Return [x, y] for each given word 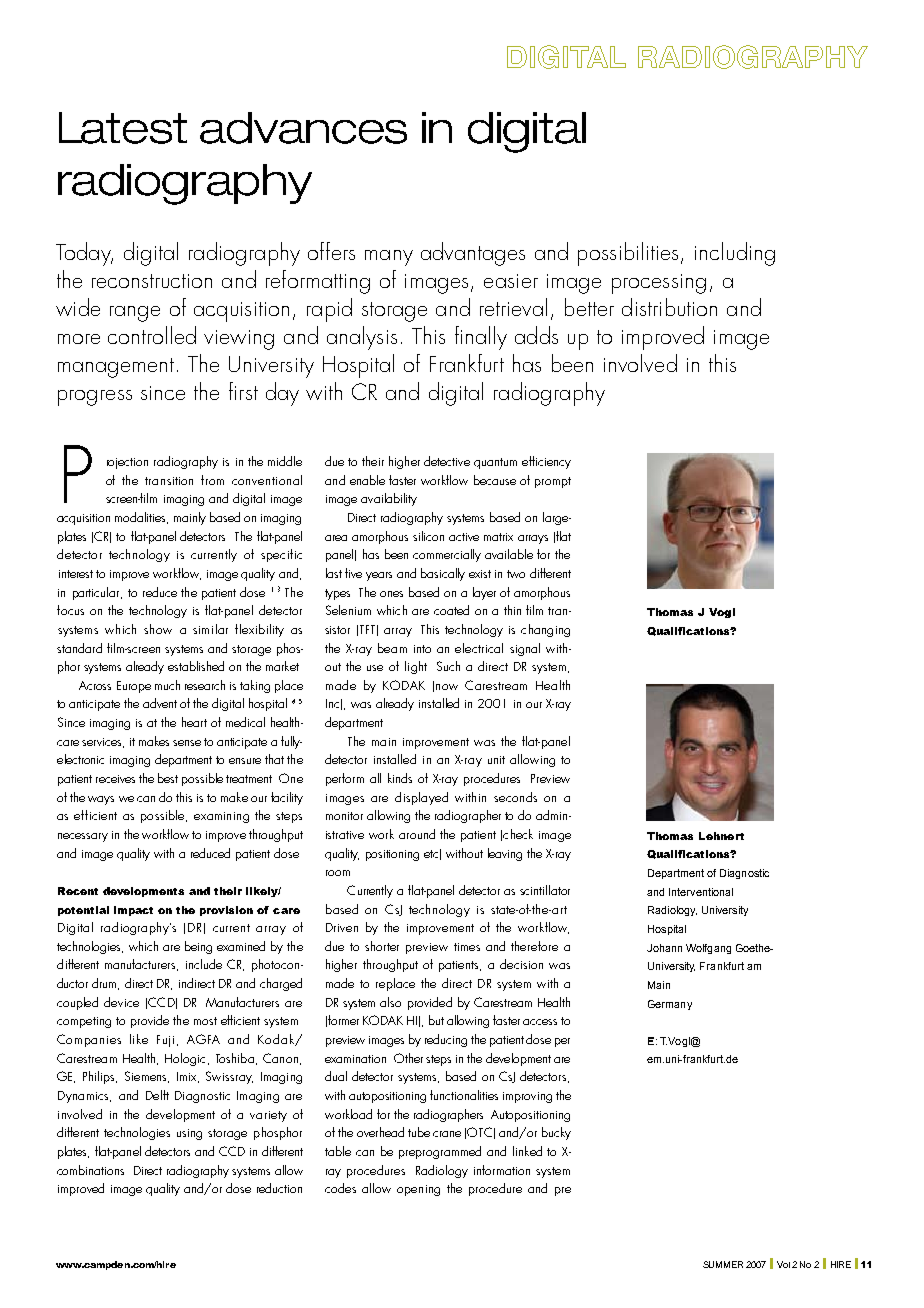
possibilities [630, 254]
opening [418, 1190]
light [416, 667]
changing [545, 630]
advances [303, 128]
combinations [90, 1170]
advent [160, 703]
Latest [123, 128]
